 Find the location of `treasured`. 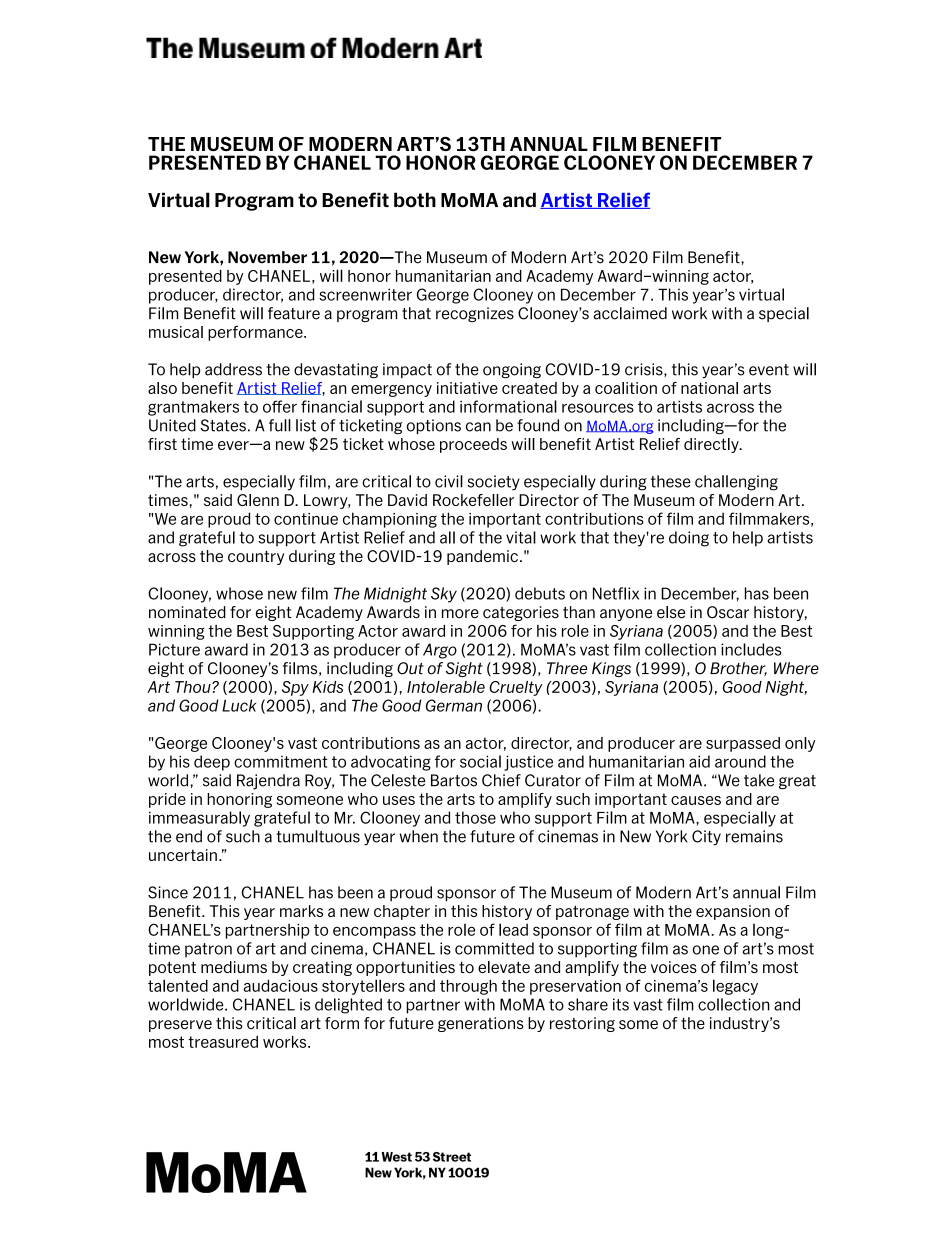

treasured is located at coordinates (223, 1042).
